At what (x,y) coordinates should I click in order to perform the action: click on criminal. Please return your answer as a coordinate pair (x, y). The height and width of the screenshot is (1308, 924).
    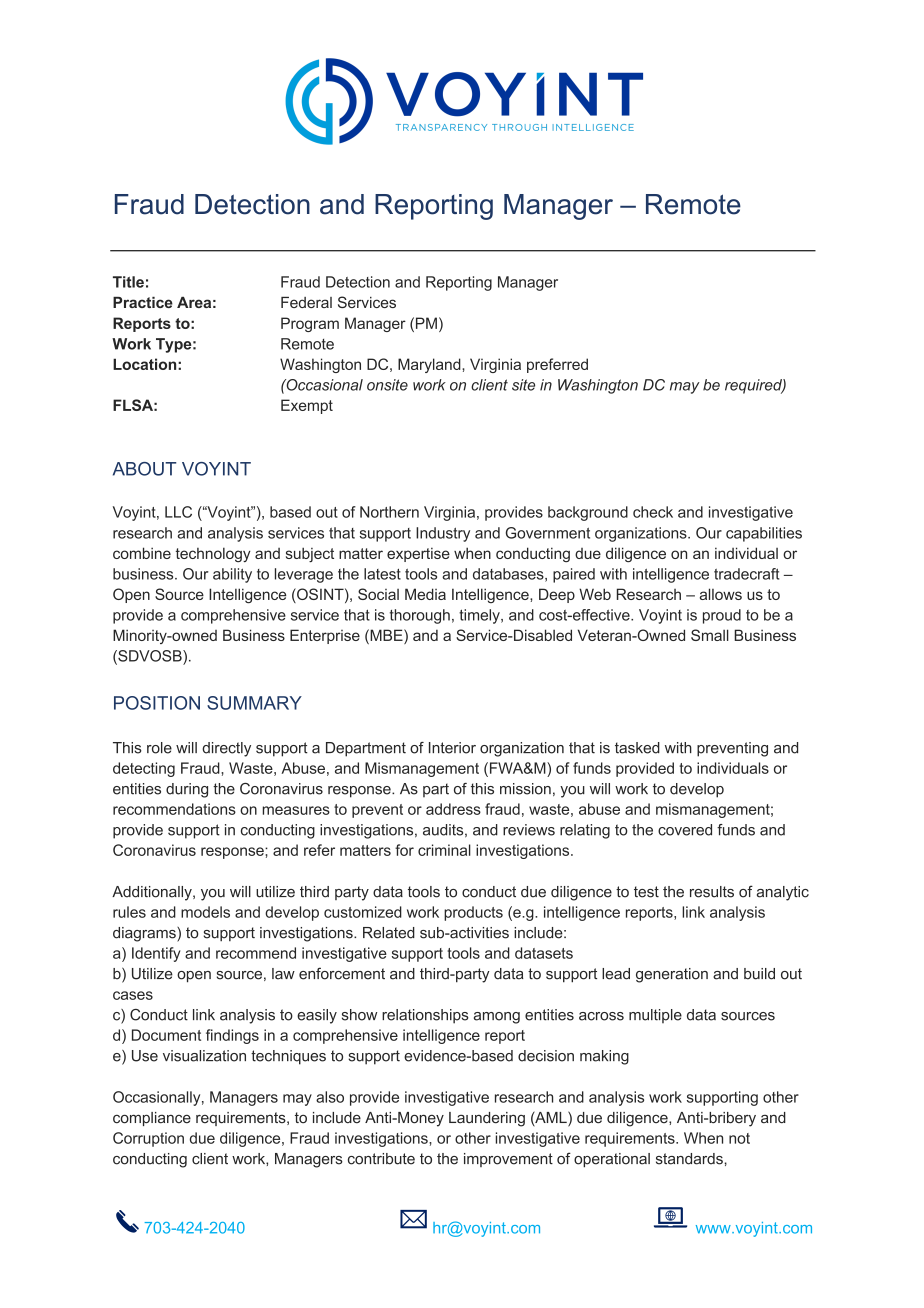
    Looking at the image, I should click on (444, 850).
